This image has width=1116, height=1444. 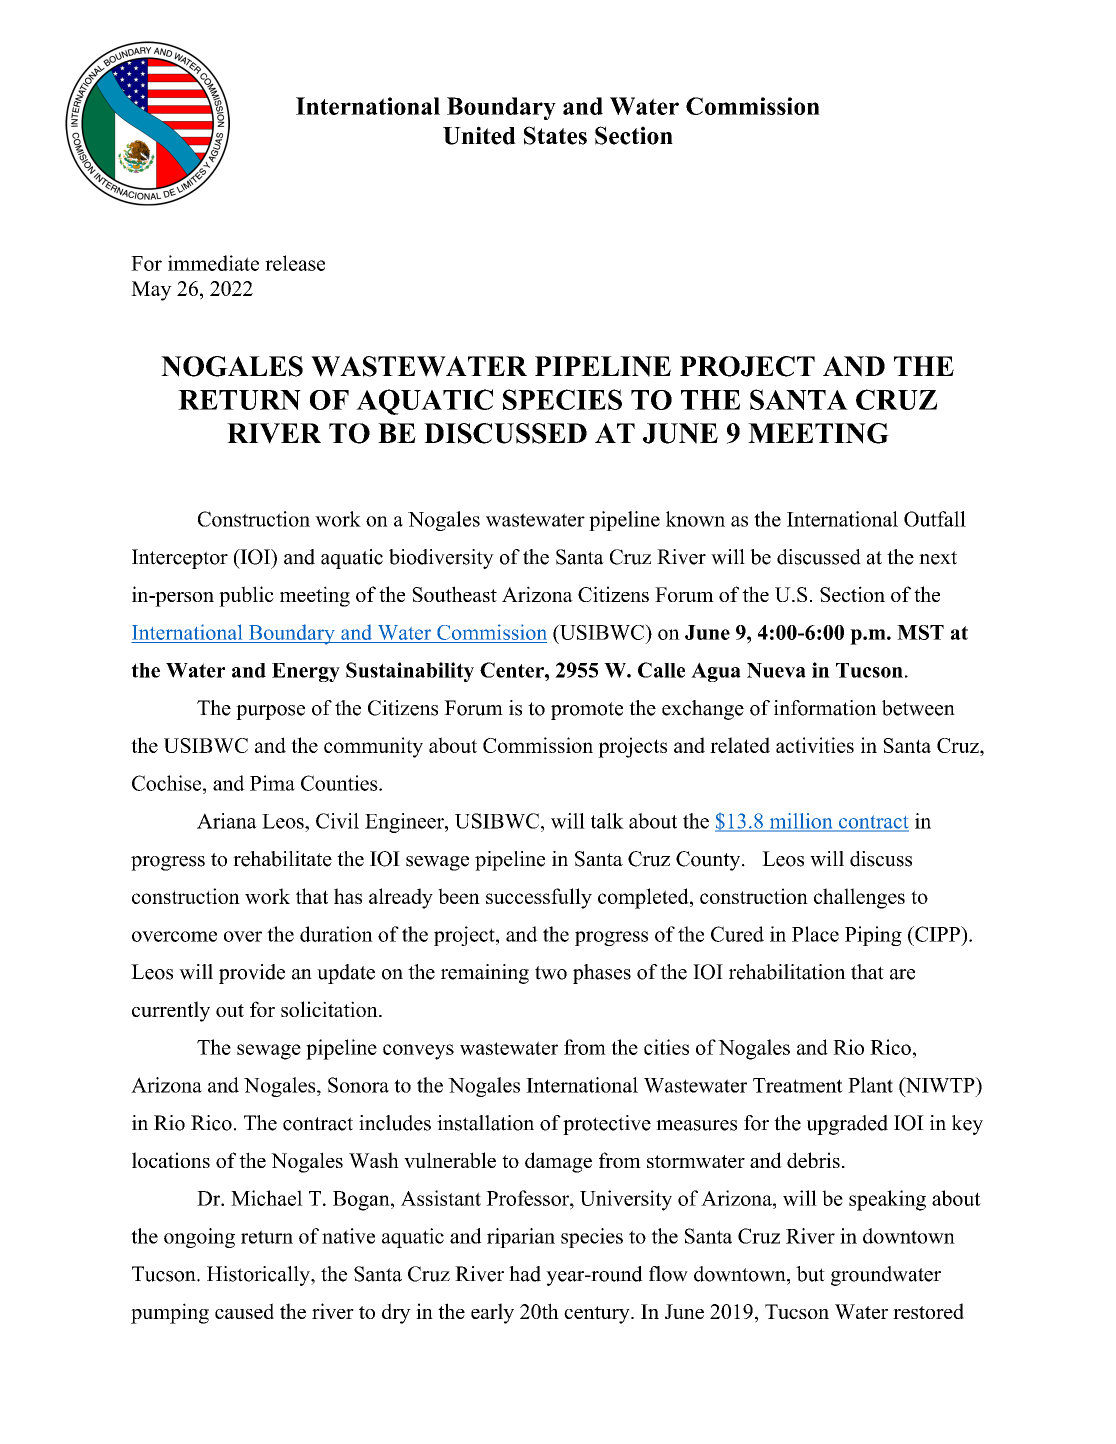 I want to click on purpose, so click(x=270, y=712).
